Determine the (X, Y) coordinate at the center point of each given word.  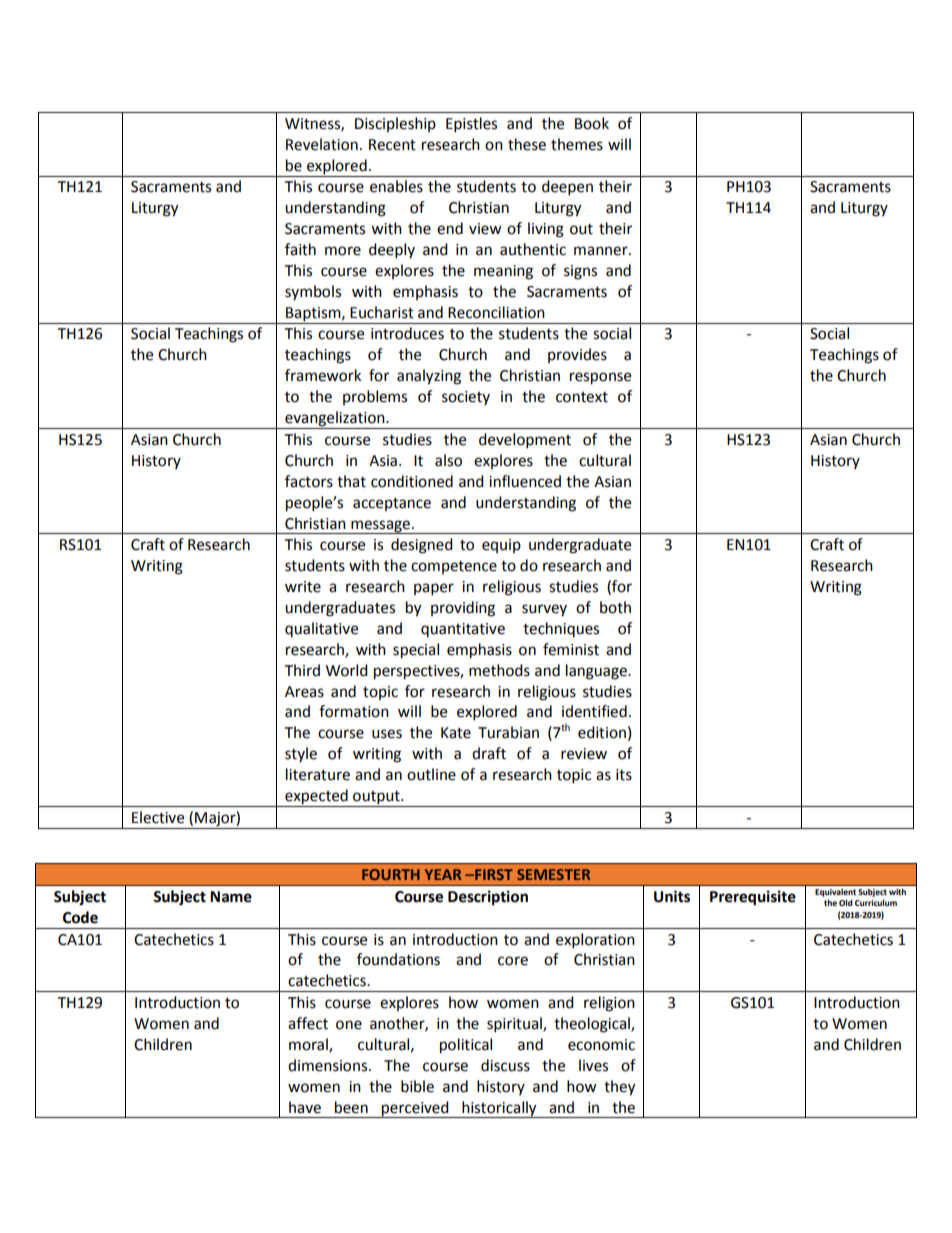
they (619, 1088)
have (305, 1107)
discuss (505, 1065)
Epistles (471, 125)
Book (592, 123)
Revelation (322, 144)
